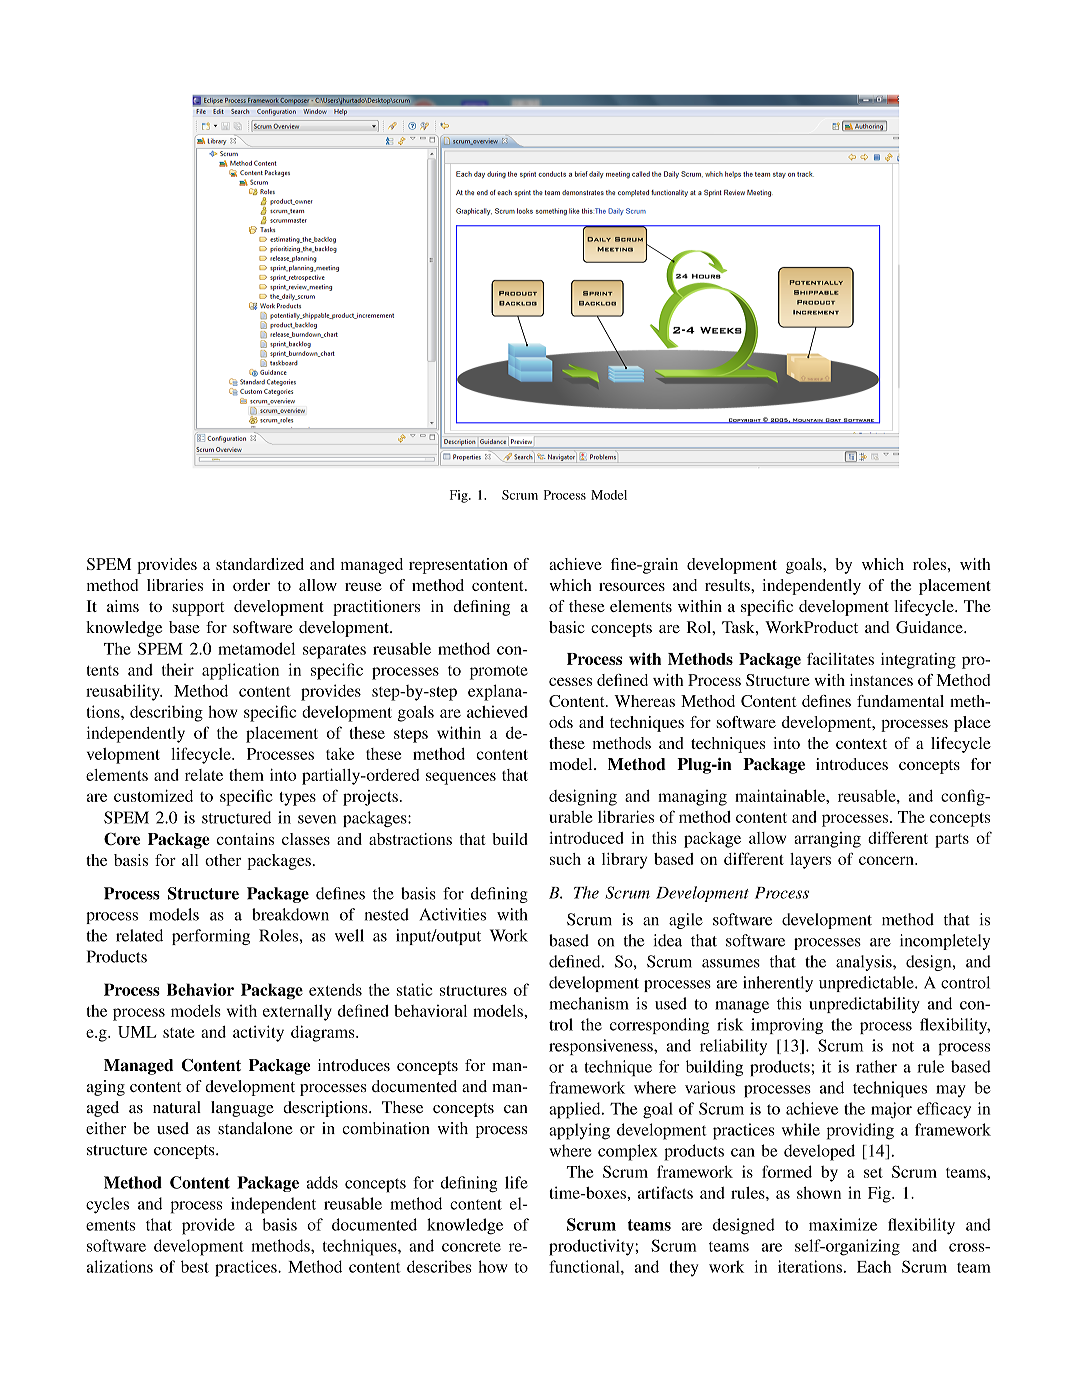 This document has height=1393, width=1077. Describe the element at coordinates (198, 609) in the document. I see `support` at that location.
